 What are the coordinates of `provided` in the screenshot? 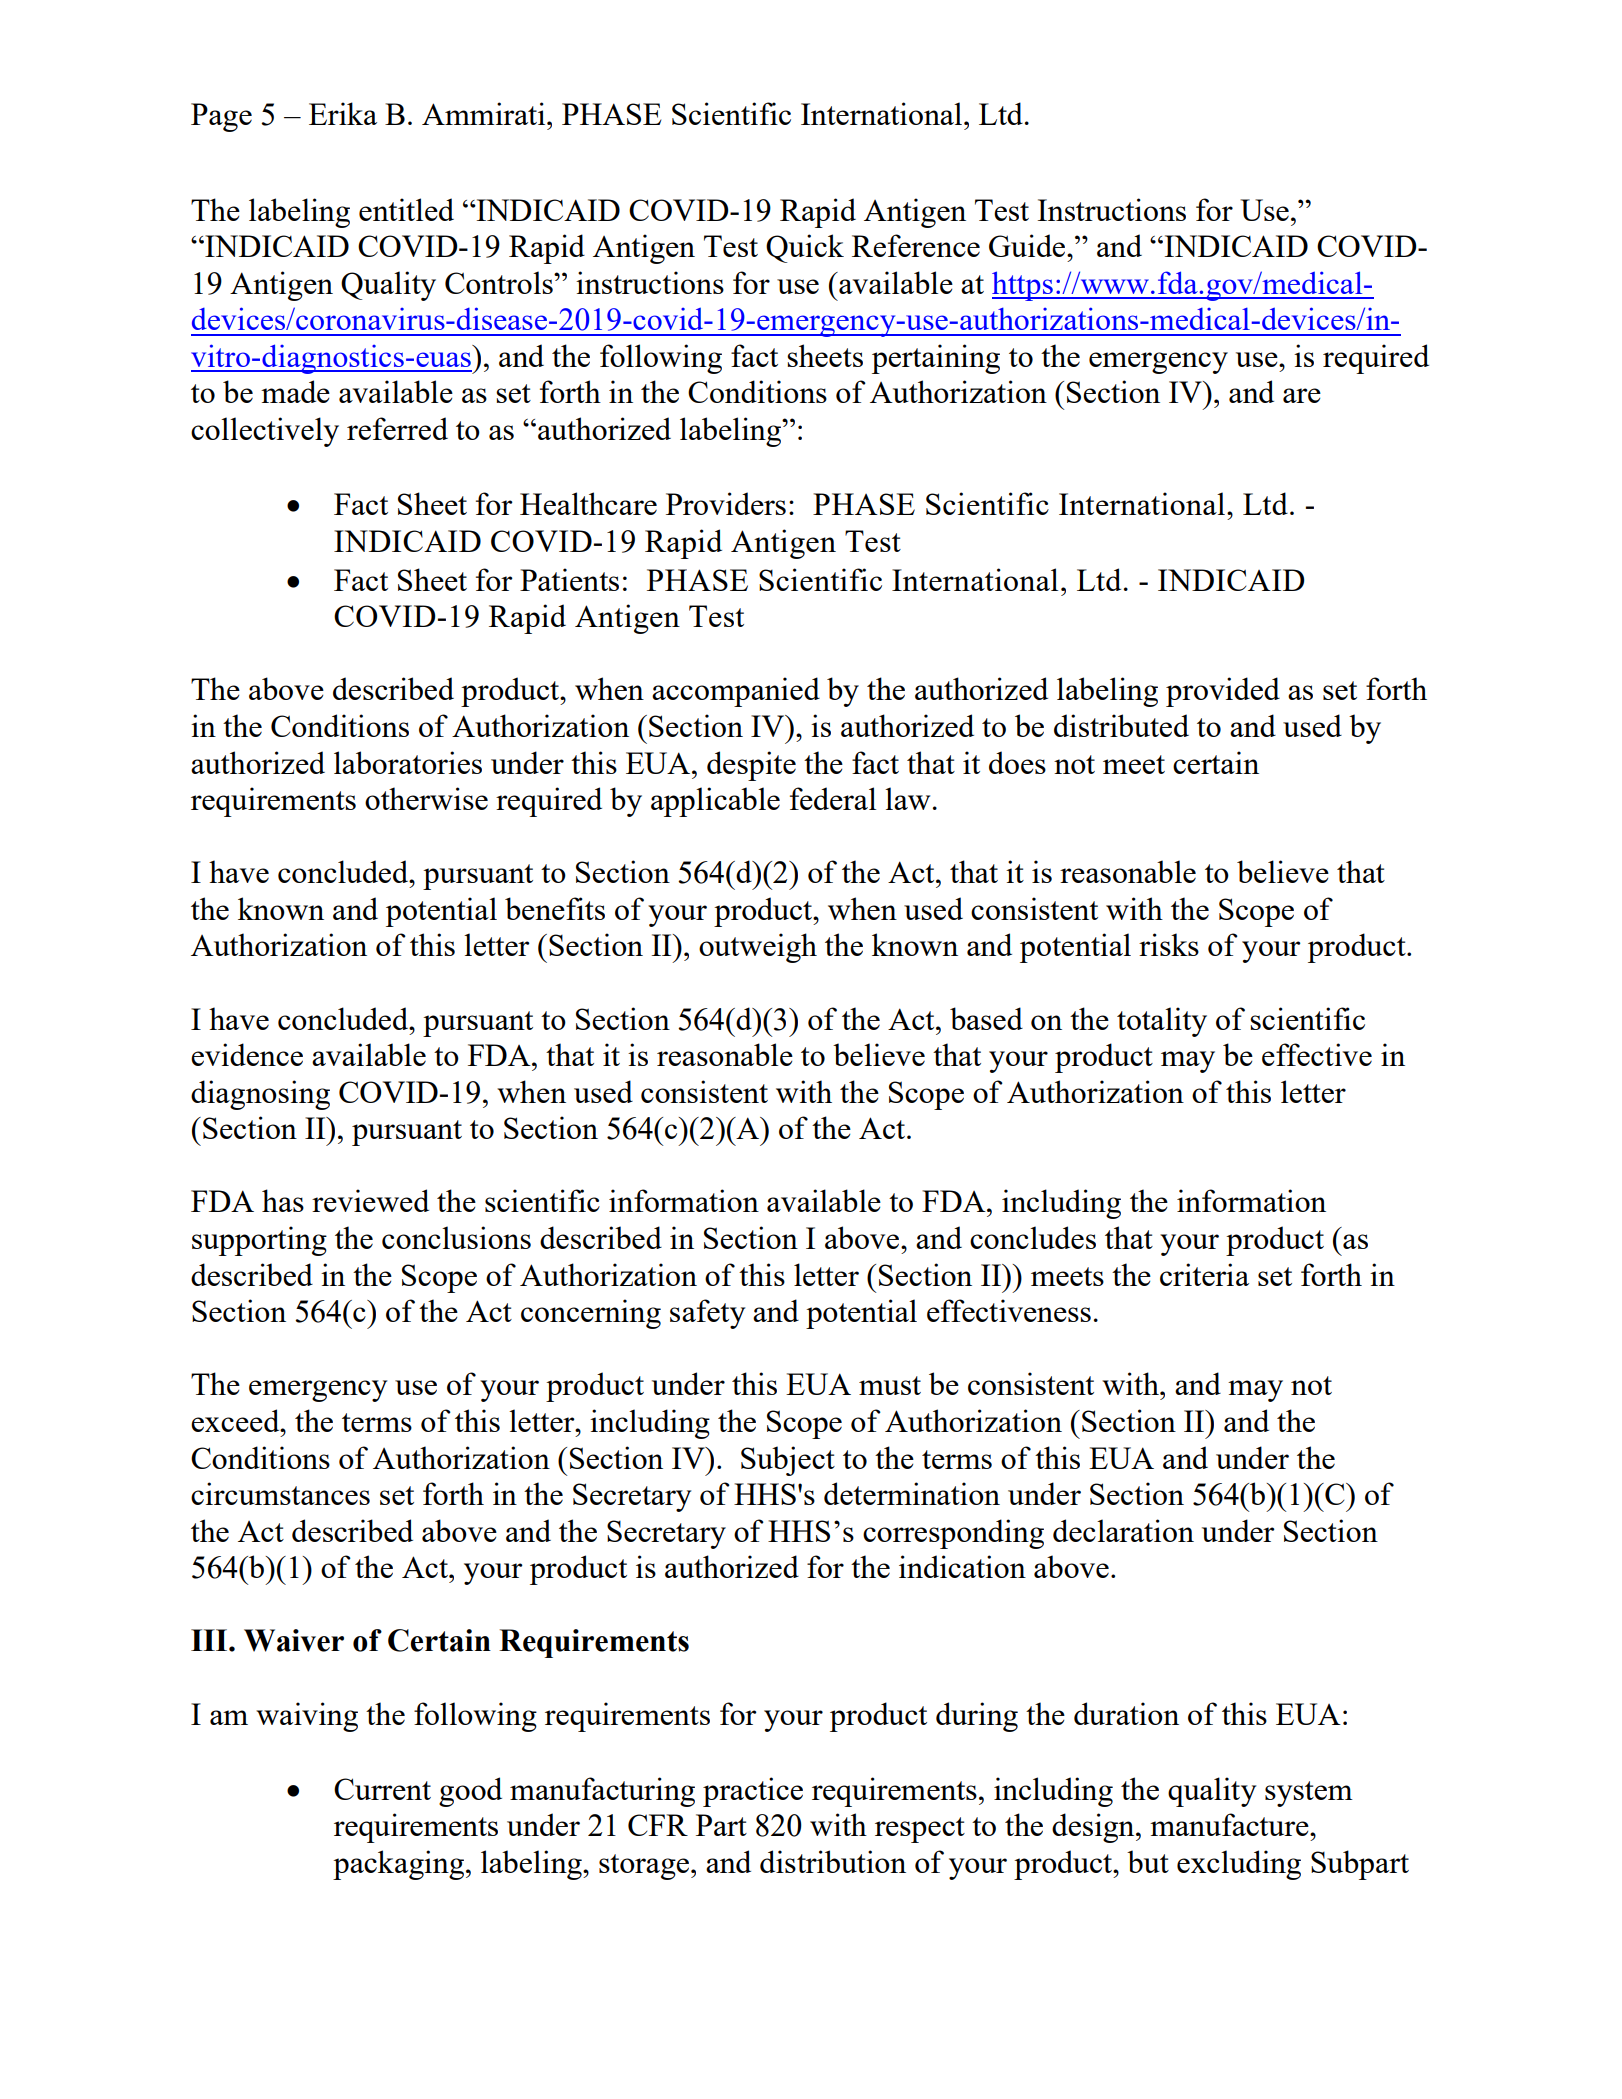 It's located at (1223, 692).
